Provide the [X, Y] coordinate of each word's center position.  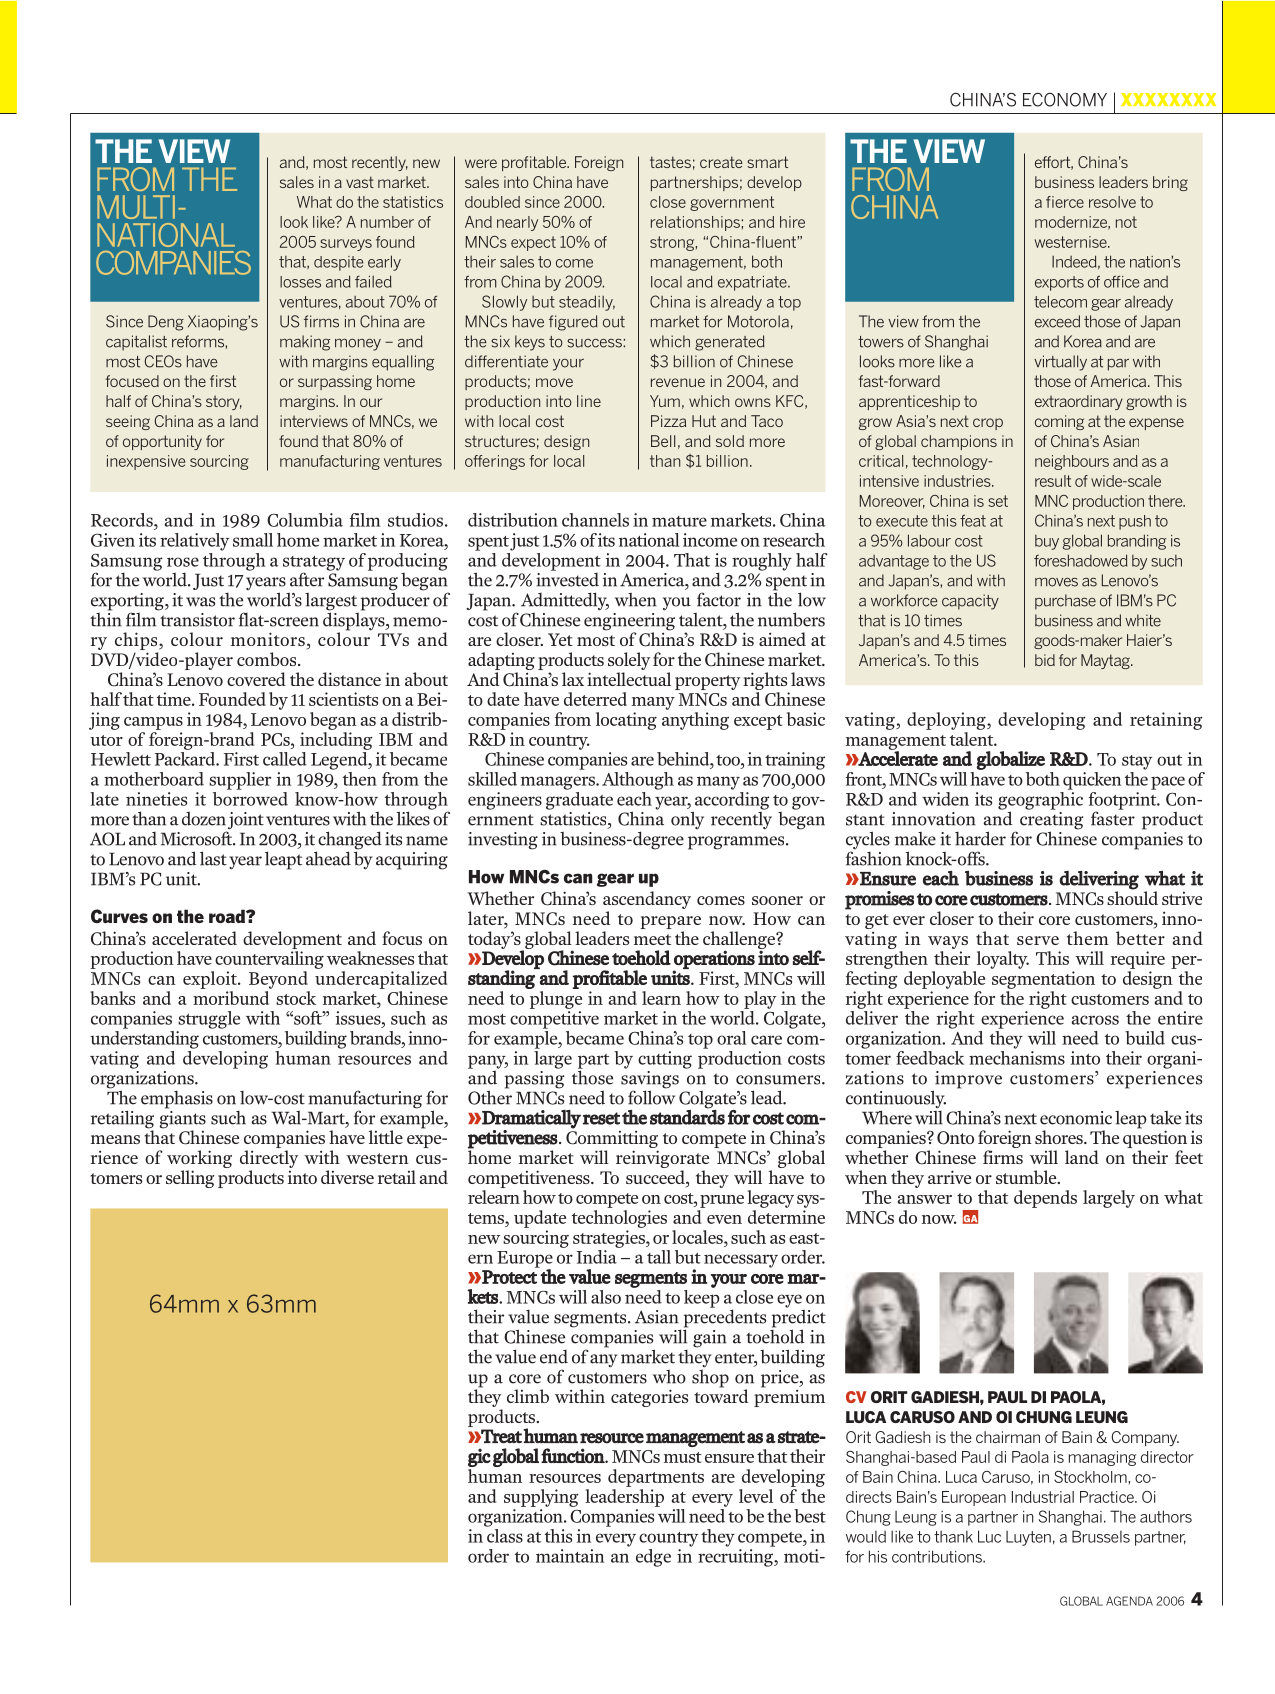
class [504, 1534]
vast [360, 182]
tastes [670, 162]
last [213, 858]
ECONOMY [1065, 99]
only [687, 820]
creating [1051, 822]
